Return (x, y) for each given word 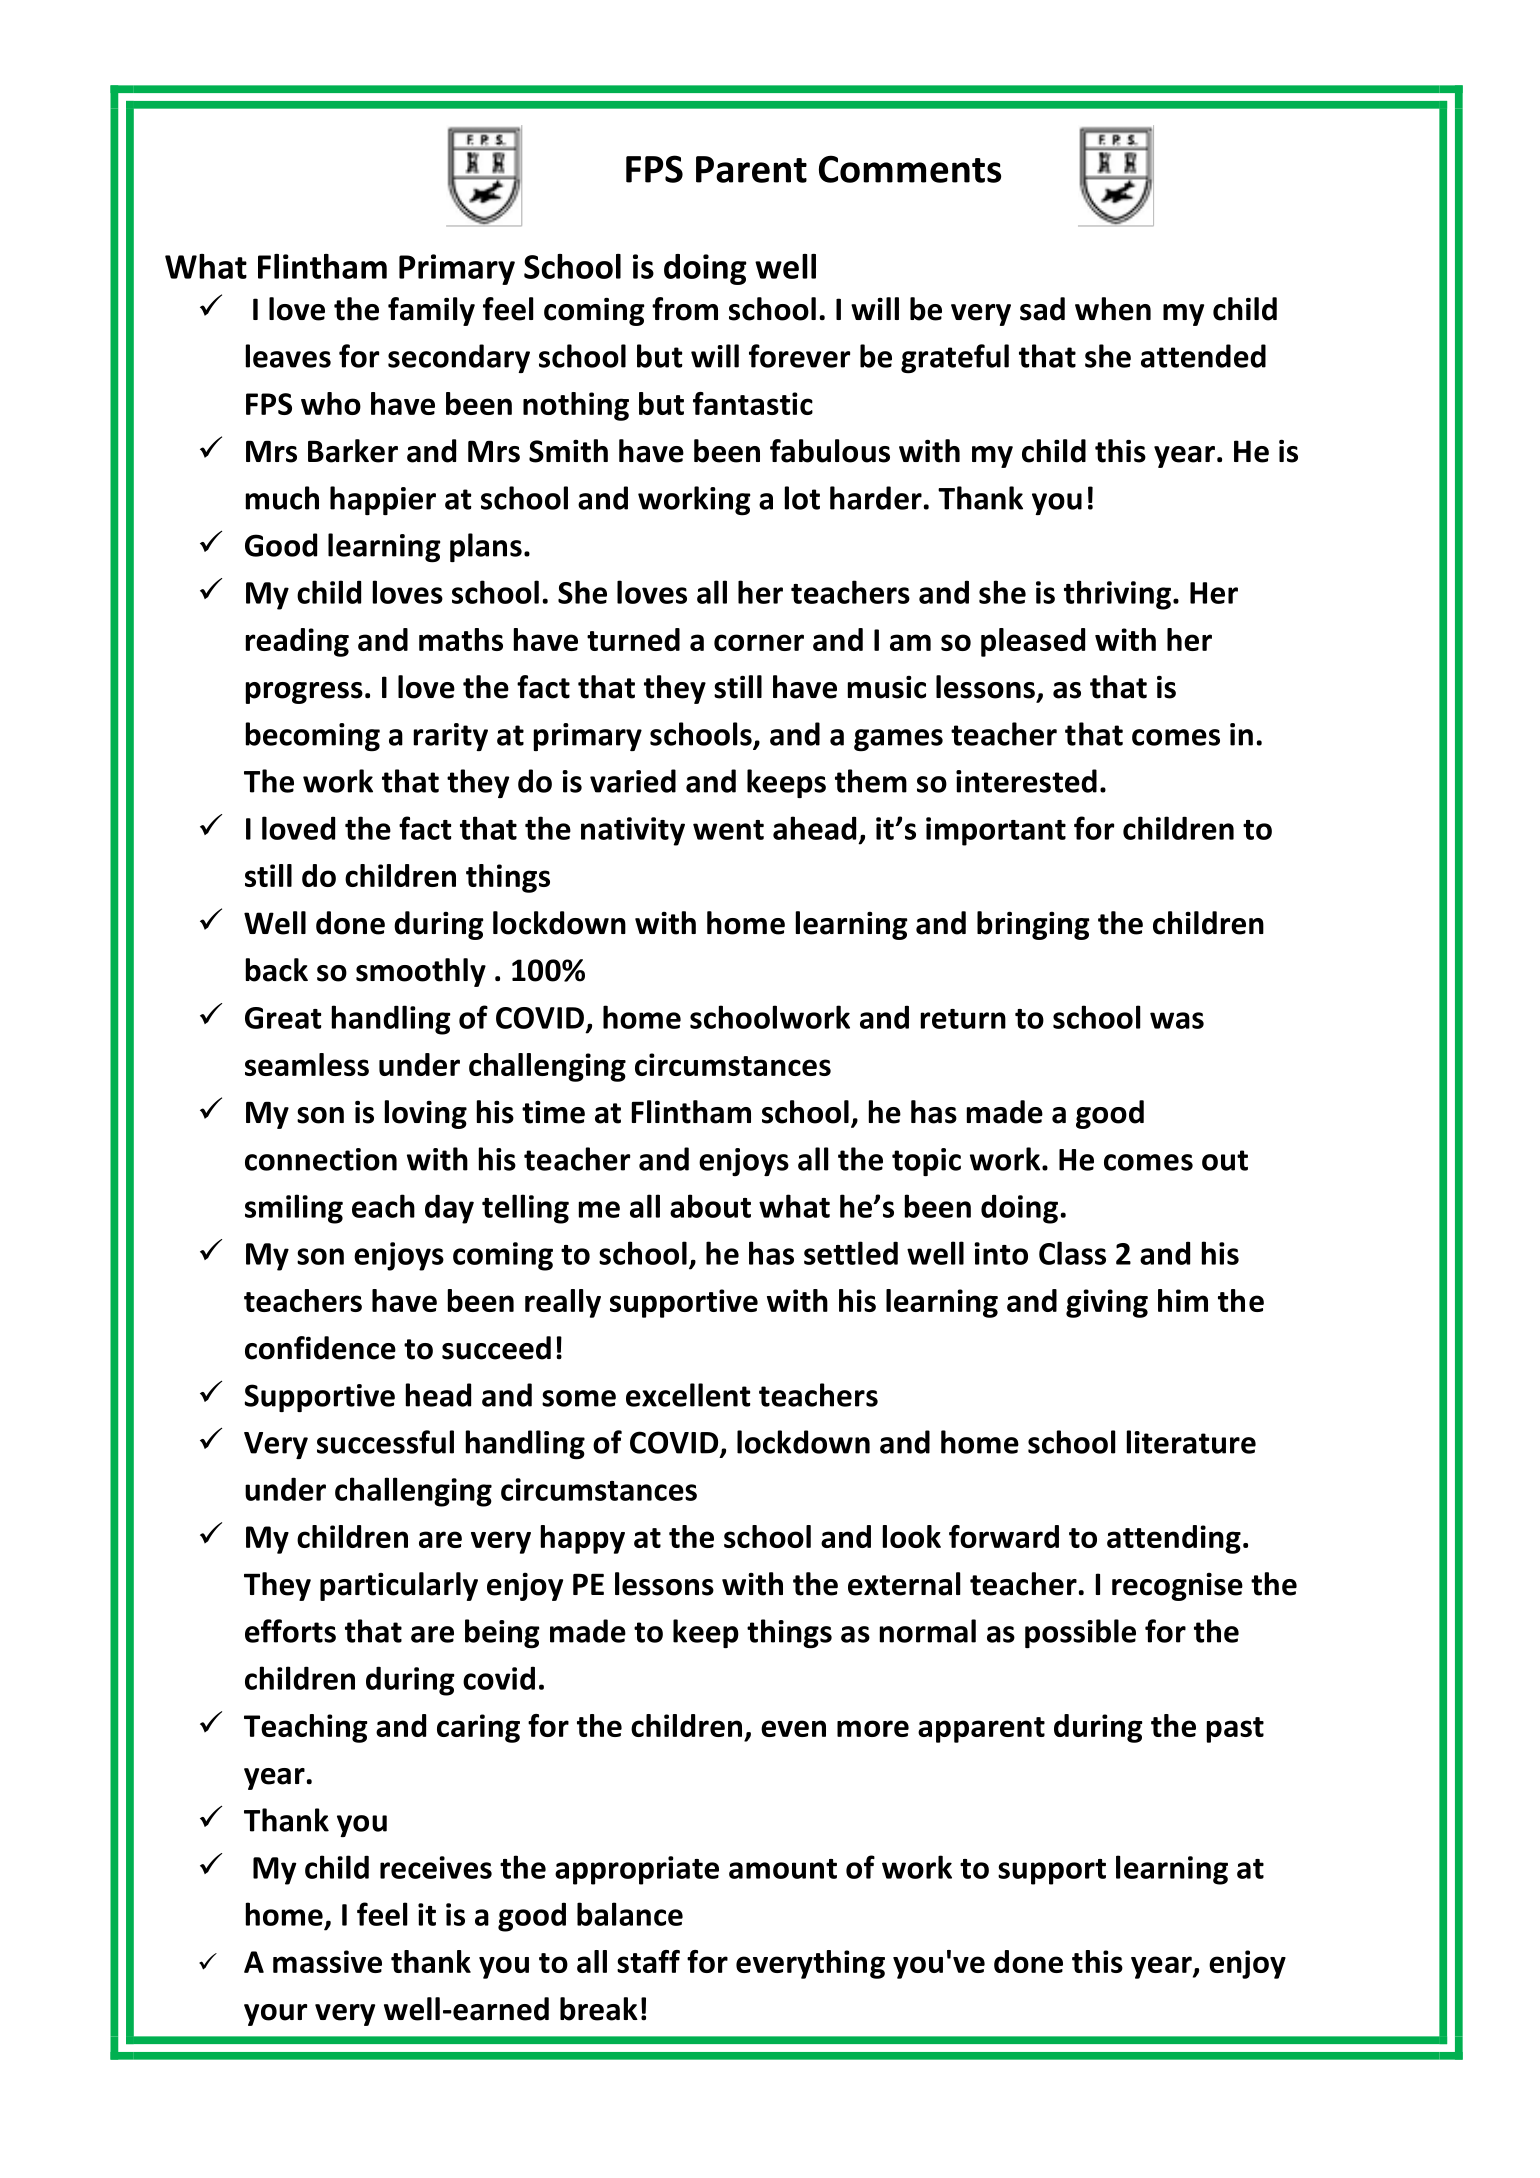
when (1113, 309)
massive (327, 1961)
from (685, 309)
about (710, 1206)
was (1177, 1020)
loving (426, 1114)
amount (783, 1869)
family (431, 311)
